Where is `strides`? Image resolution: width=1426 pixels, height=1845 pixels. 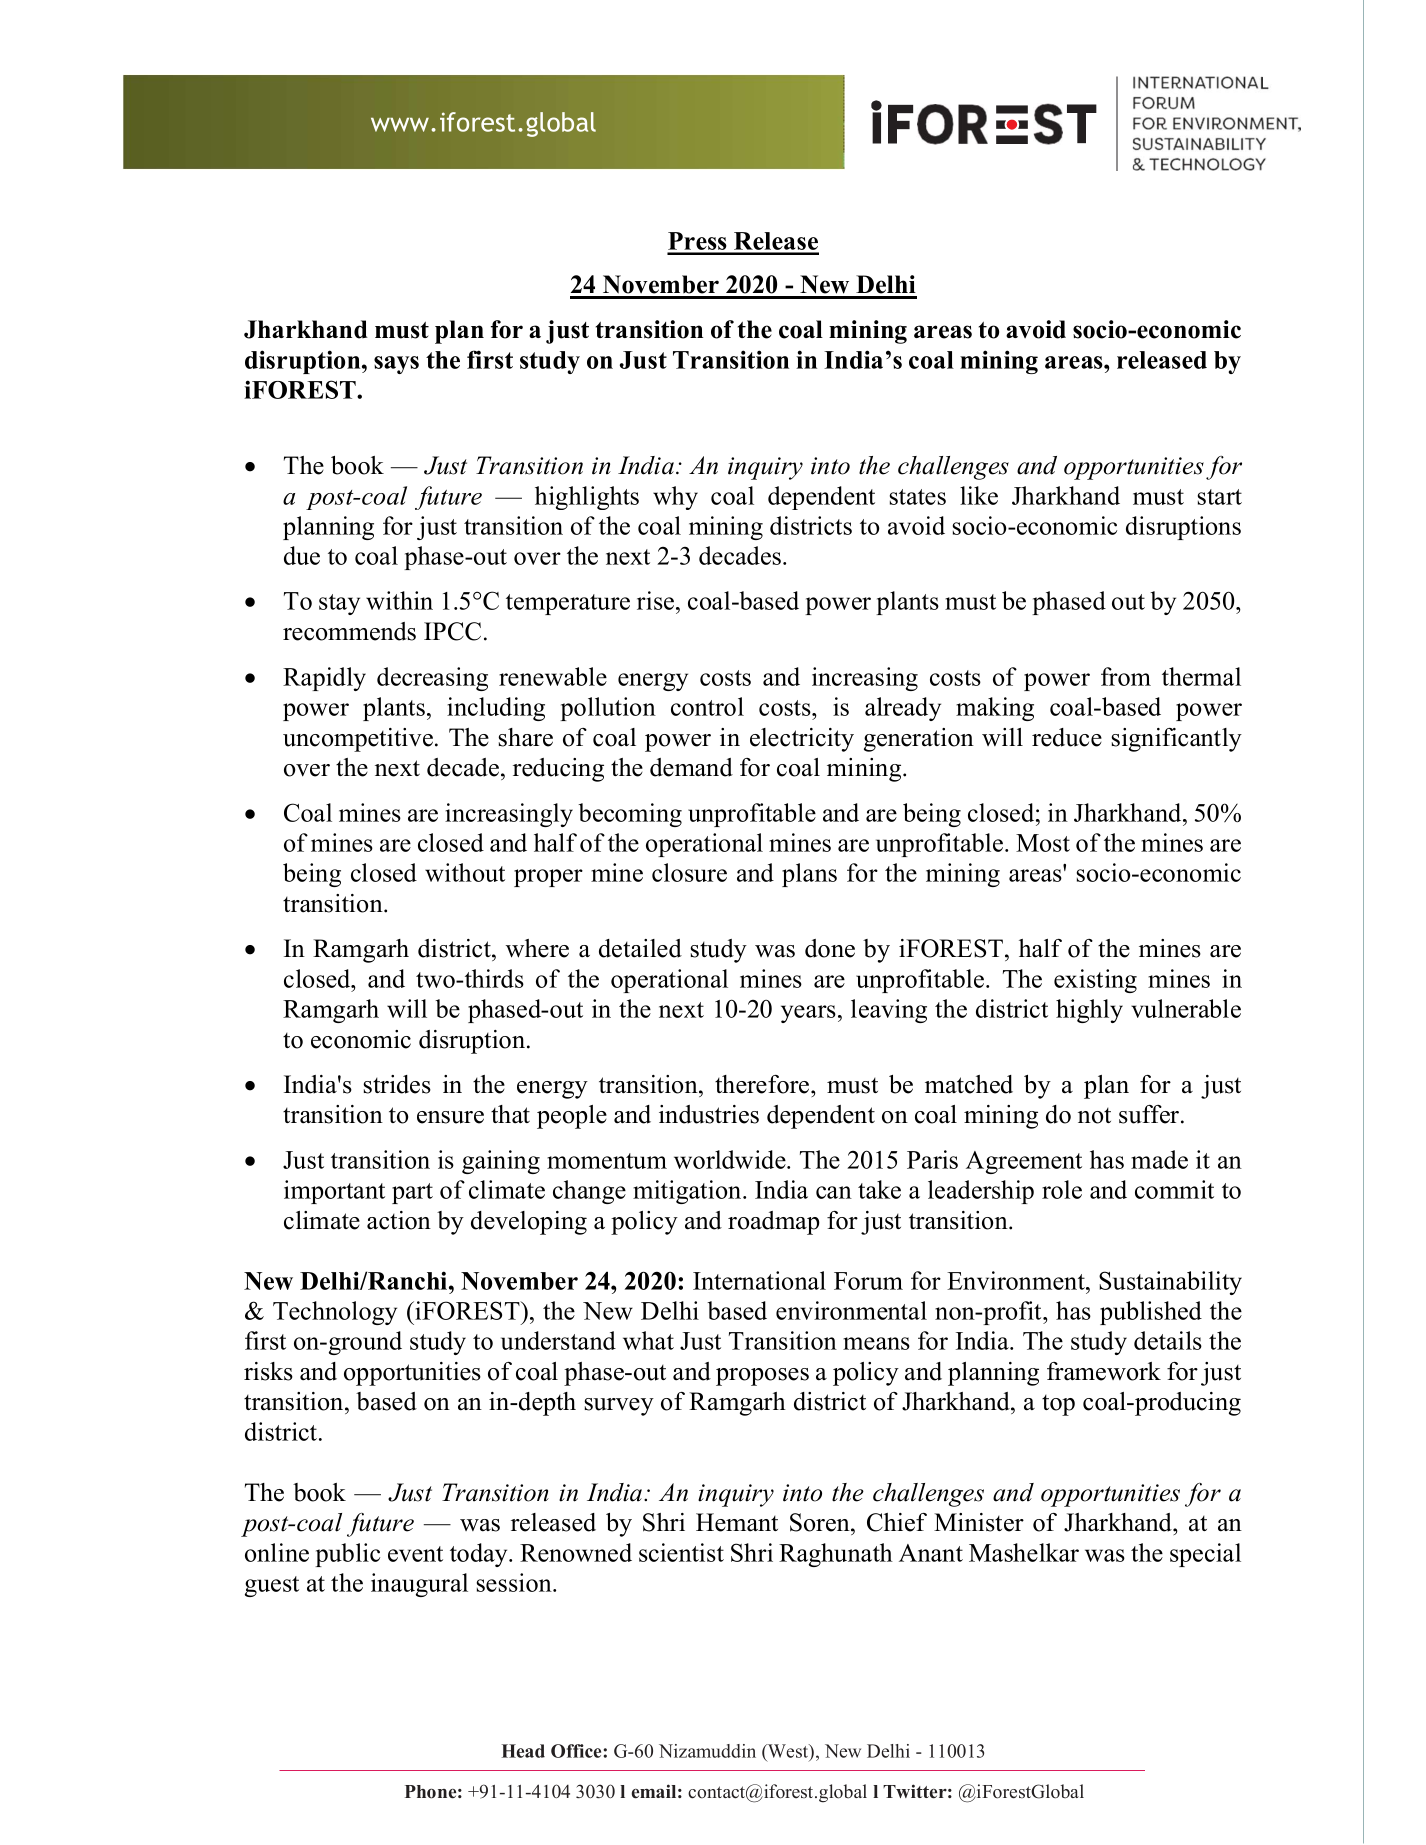
strides is located at coordinates (397, 1084).
